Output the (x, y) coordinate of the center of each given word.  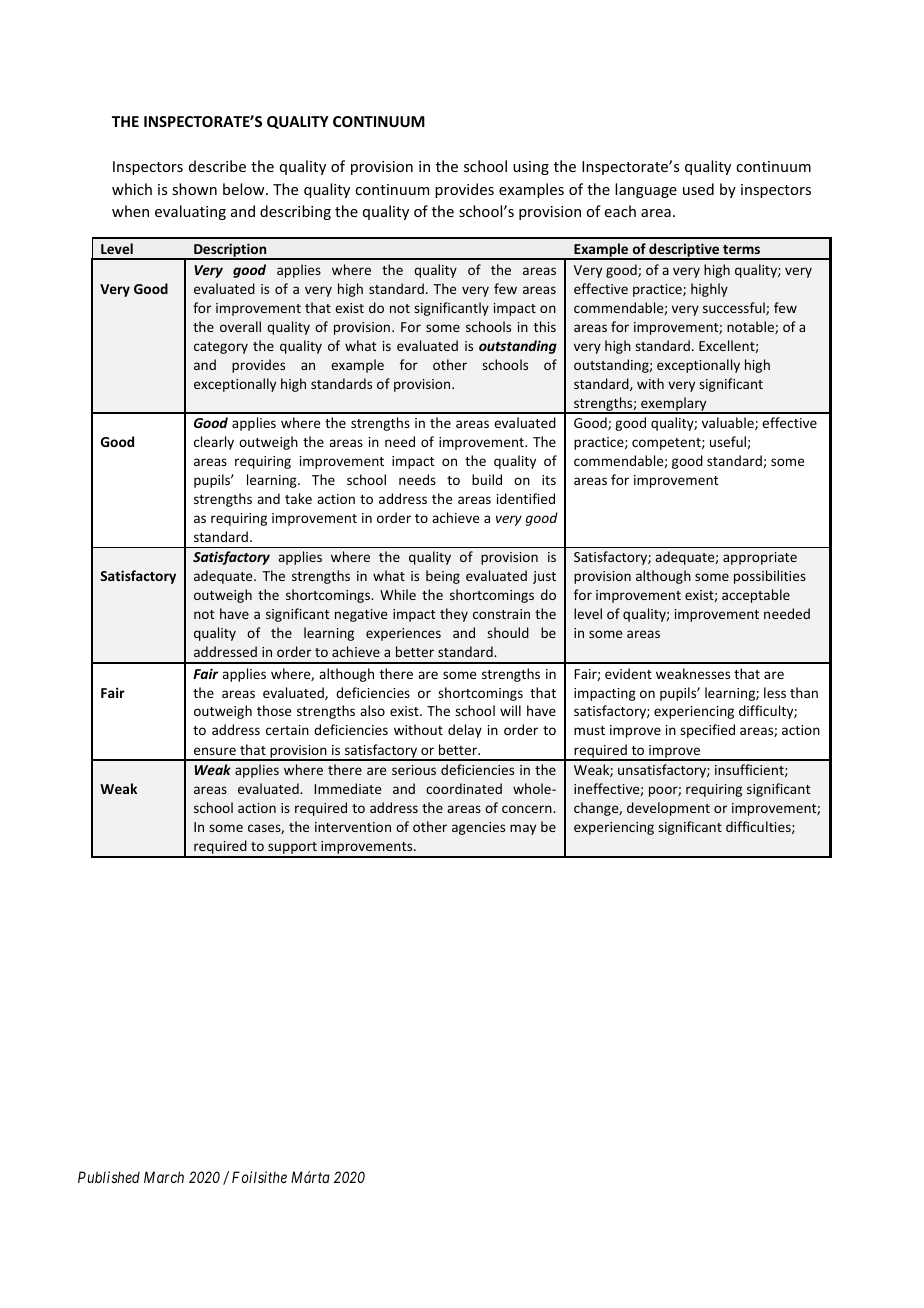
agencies (478, 828)
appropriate (760, 558)
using (531, 168)
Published (109, 1177)
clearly (214, 443)
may (523, 829)
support (292, 849)
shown (194, 189)
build (487, 479)
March (164, 1177)
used (698, 189)
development (668, 809)
